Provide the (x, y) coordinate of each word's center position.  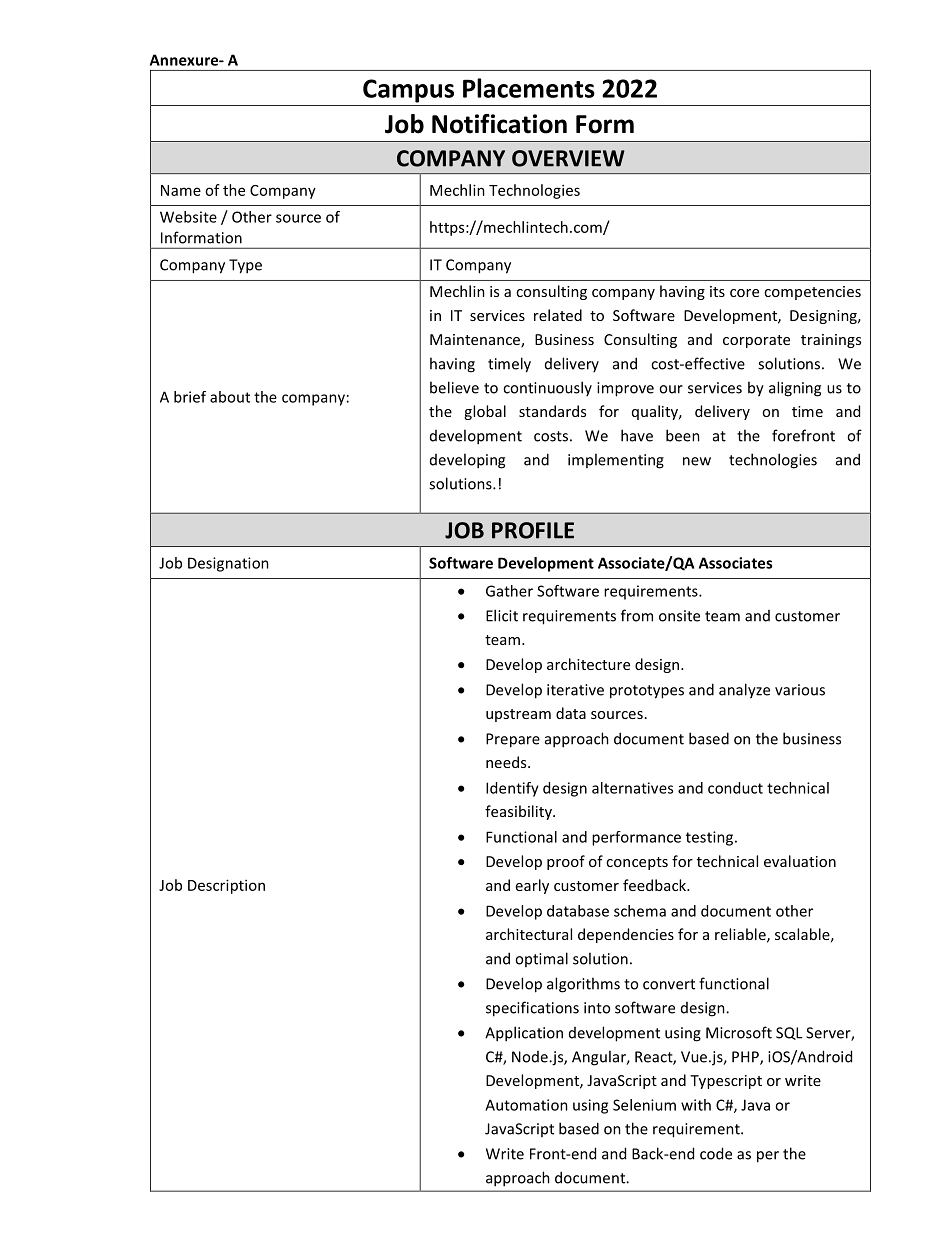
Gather (509, 591)
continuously (547, 388)
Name (181, 190)
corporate (756, 341)
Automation (526, 1105)
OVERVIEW (568, 158)
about (230, 397)
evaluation (800, 861)
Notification (499, 124)
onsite (679, 616)
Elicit (502, 615)
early (532, 886)
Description (226, 886)
